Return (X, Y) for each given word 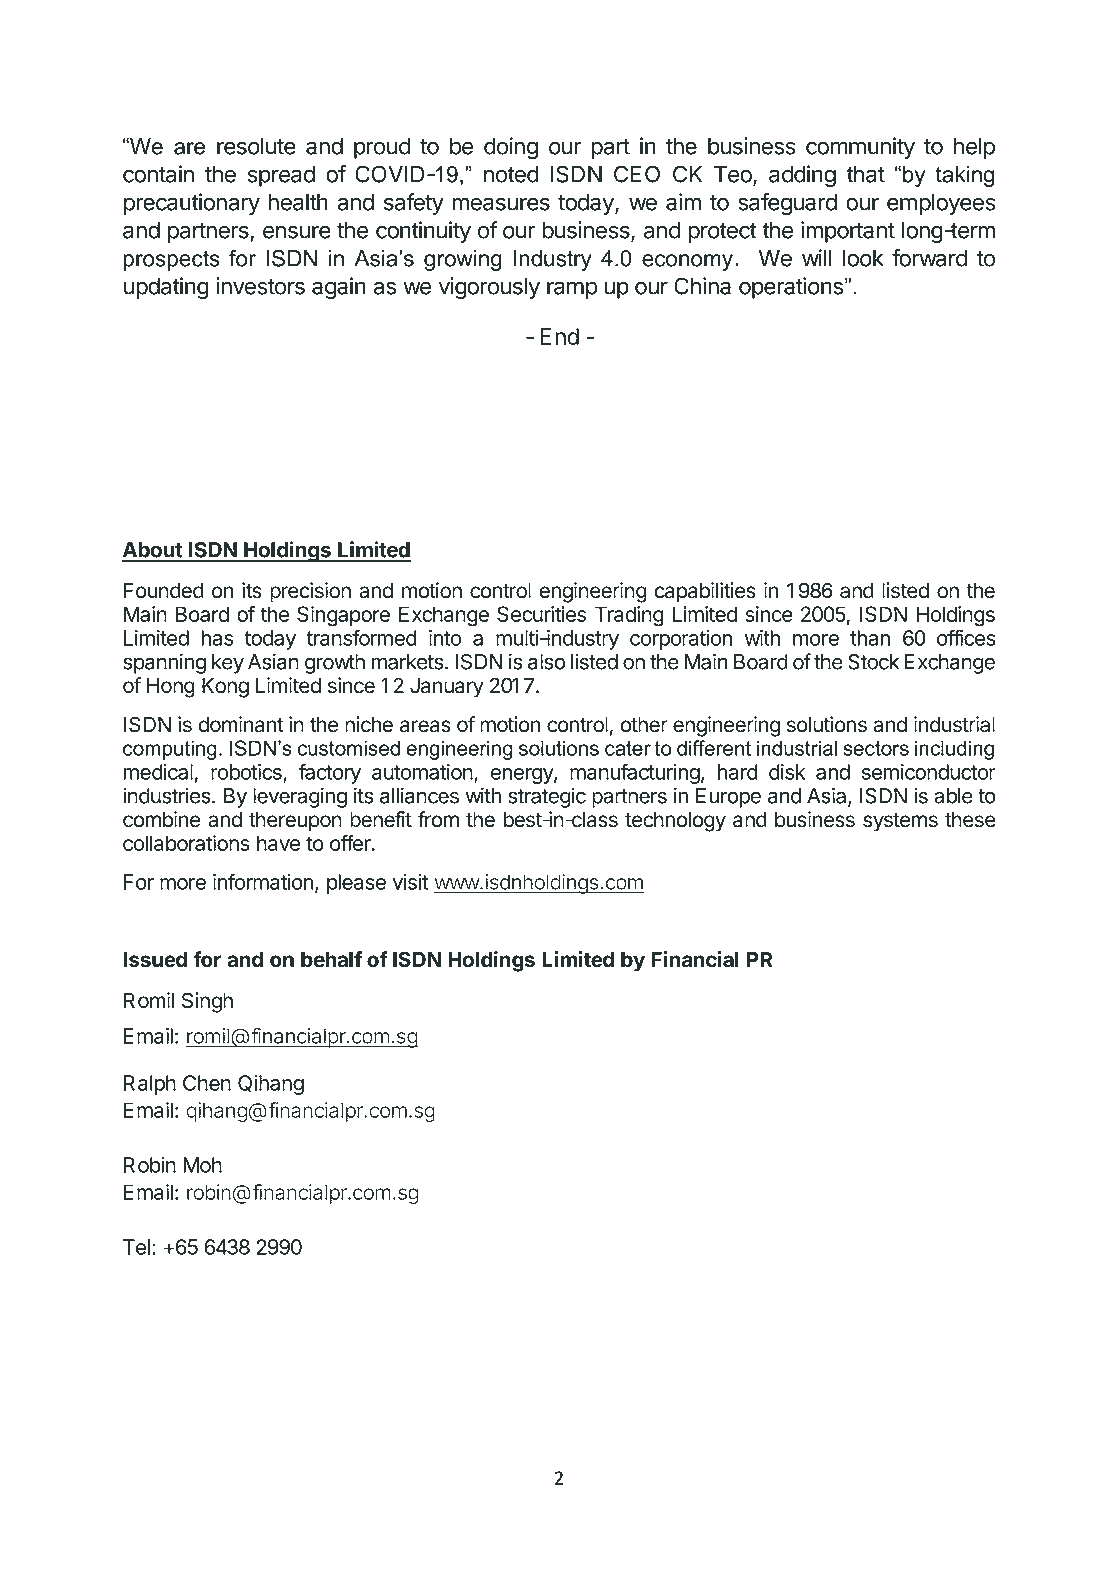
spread (281, 176)
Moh (202, 1165)
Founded (164, 591)
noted (511, 174)
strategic (547, 797)
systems (900, 822)
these (970, 820)
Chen (207, 1083)
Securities (541, 614)
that (865, 174)
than (870, 638)
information (263, 881)
